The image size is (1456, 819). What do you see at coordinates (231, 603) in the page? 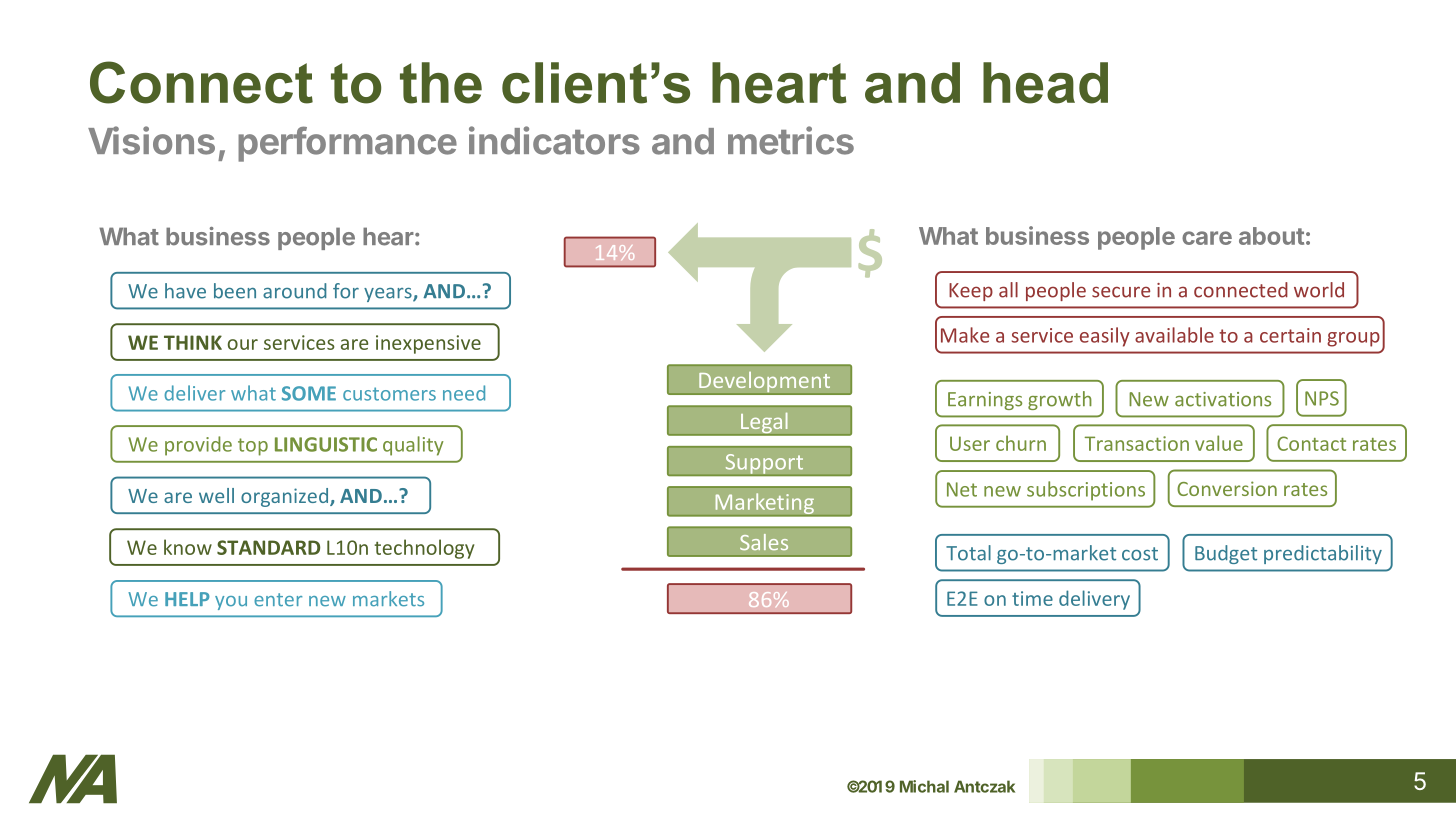
I see `you` at bounding box center [231, 603].
